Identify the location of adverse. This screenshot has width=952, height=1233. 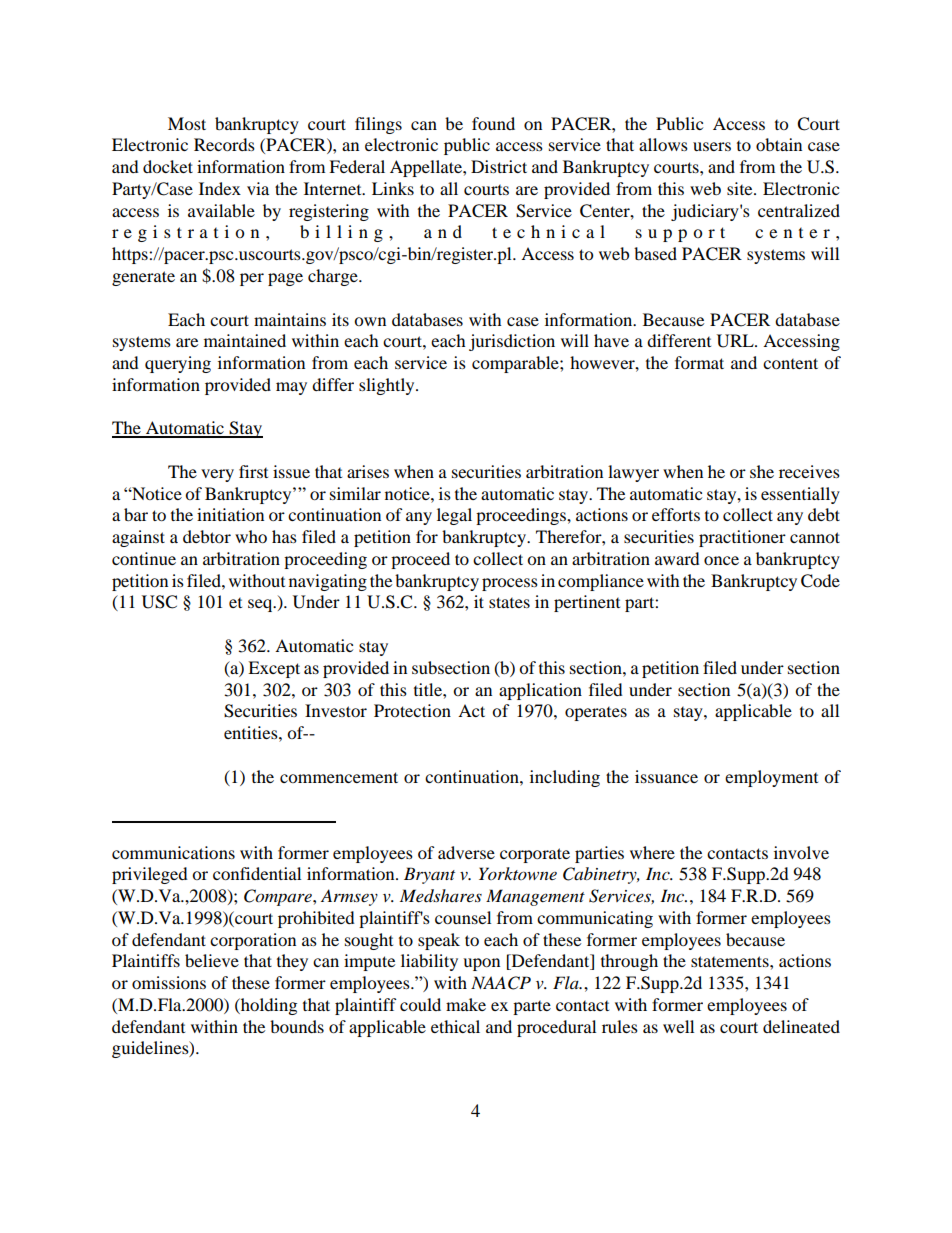
(466, 852).
